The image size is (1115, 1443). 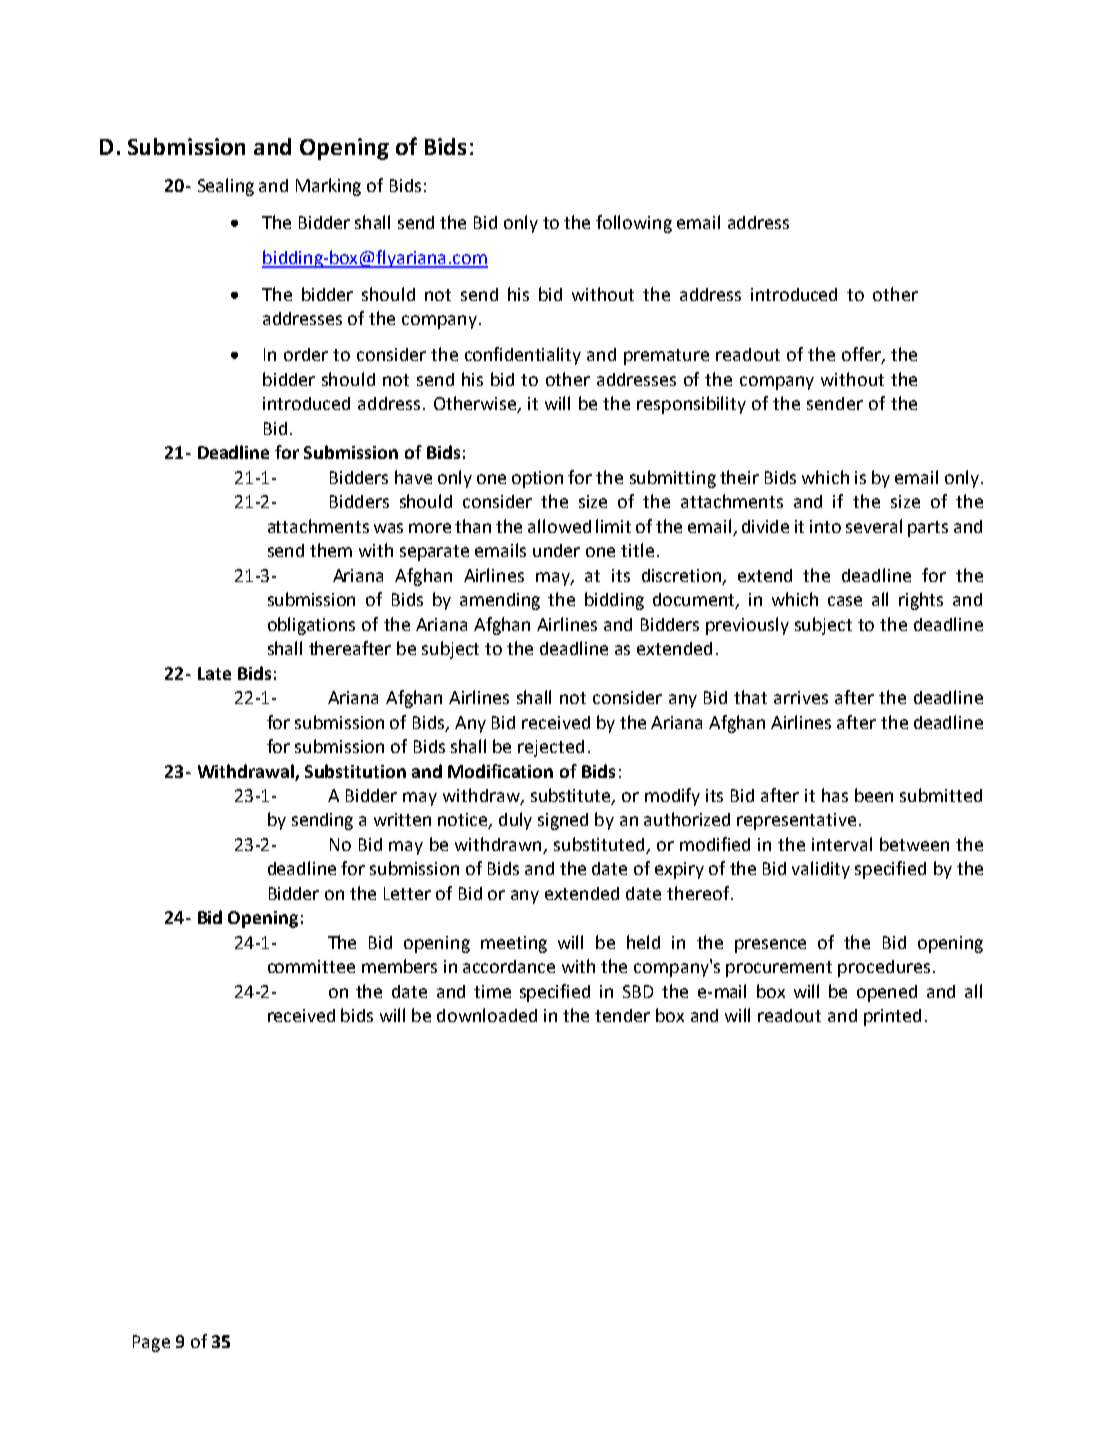 I want to click on signed, so click(x=563, y=821).
